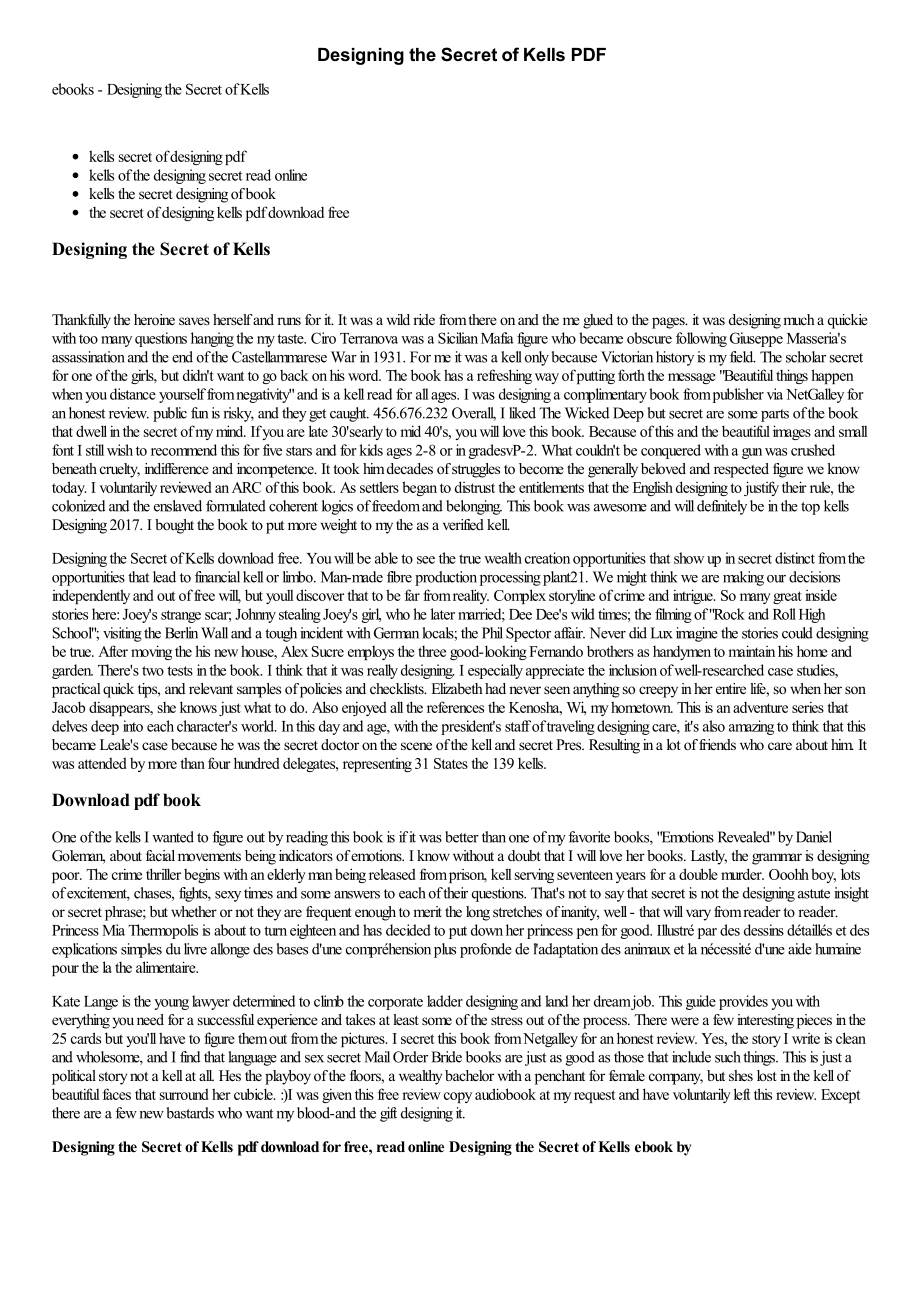 This page has height=1308, width=924. What do you see at coordinates (777, 859) in the page?
I see `grammar` at bounding box center [777, 859].
